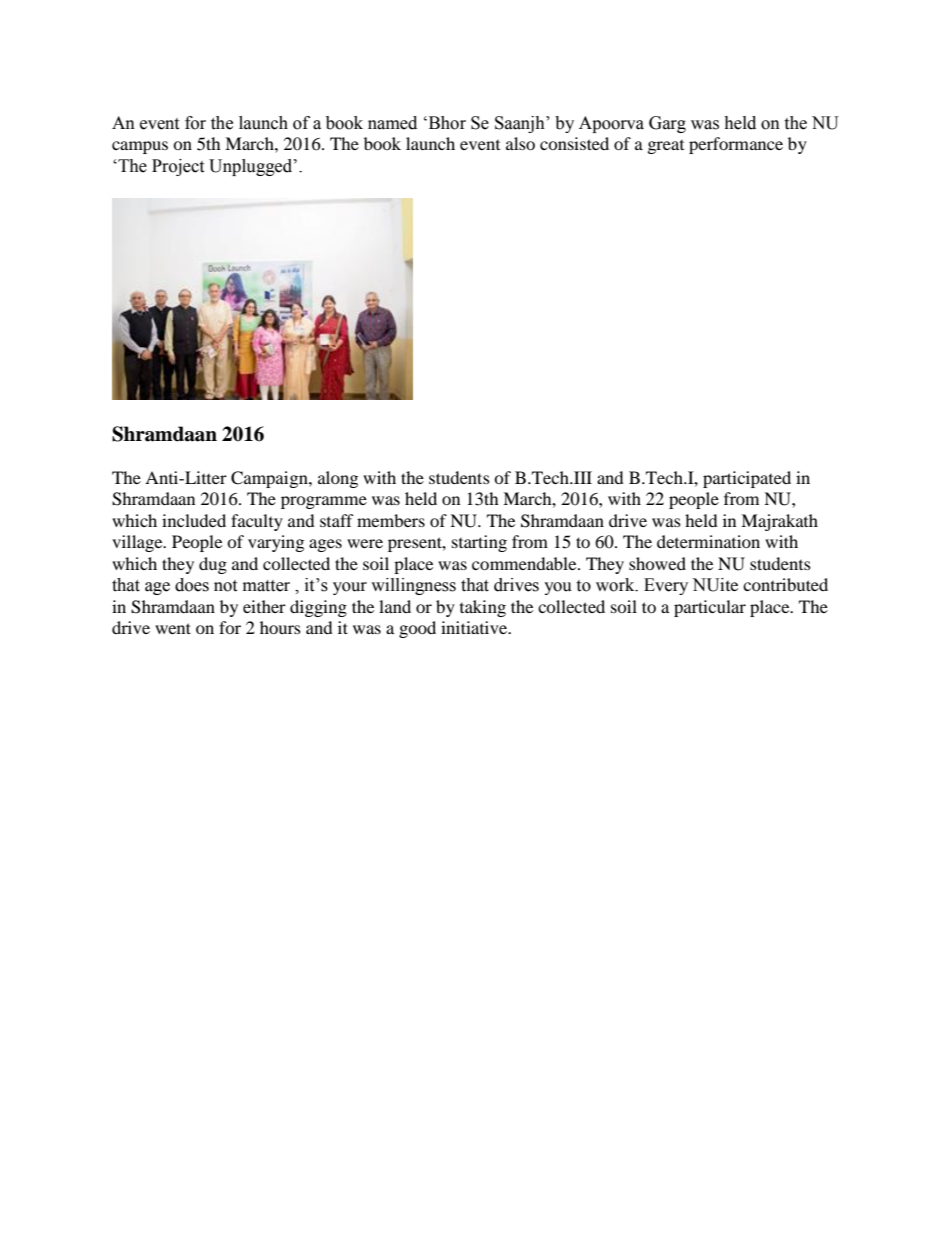 Image resolution: width=952 pixels, height=1233 pixels. Describe the element at coordinates (270, 479) in the document. I see `Campaign` at that location.
